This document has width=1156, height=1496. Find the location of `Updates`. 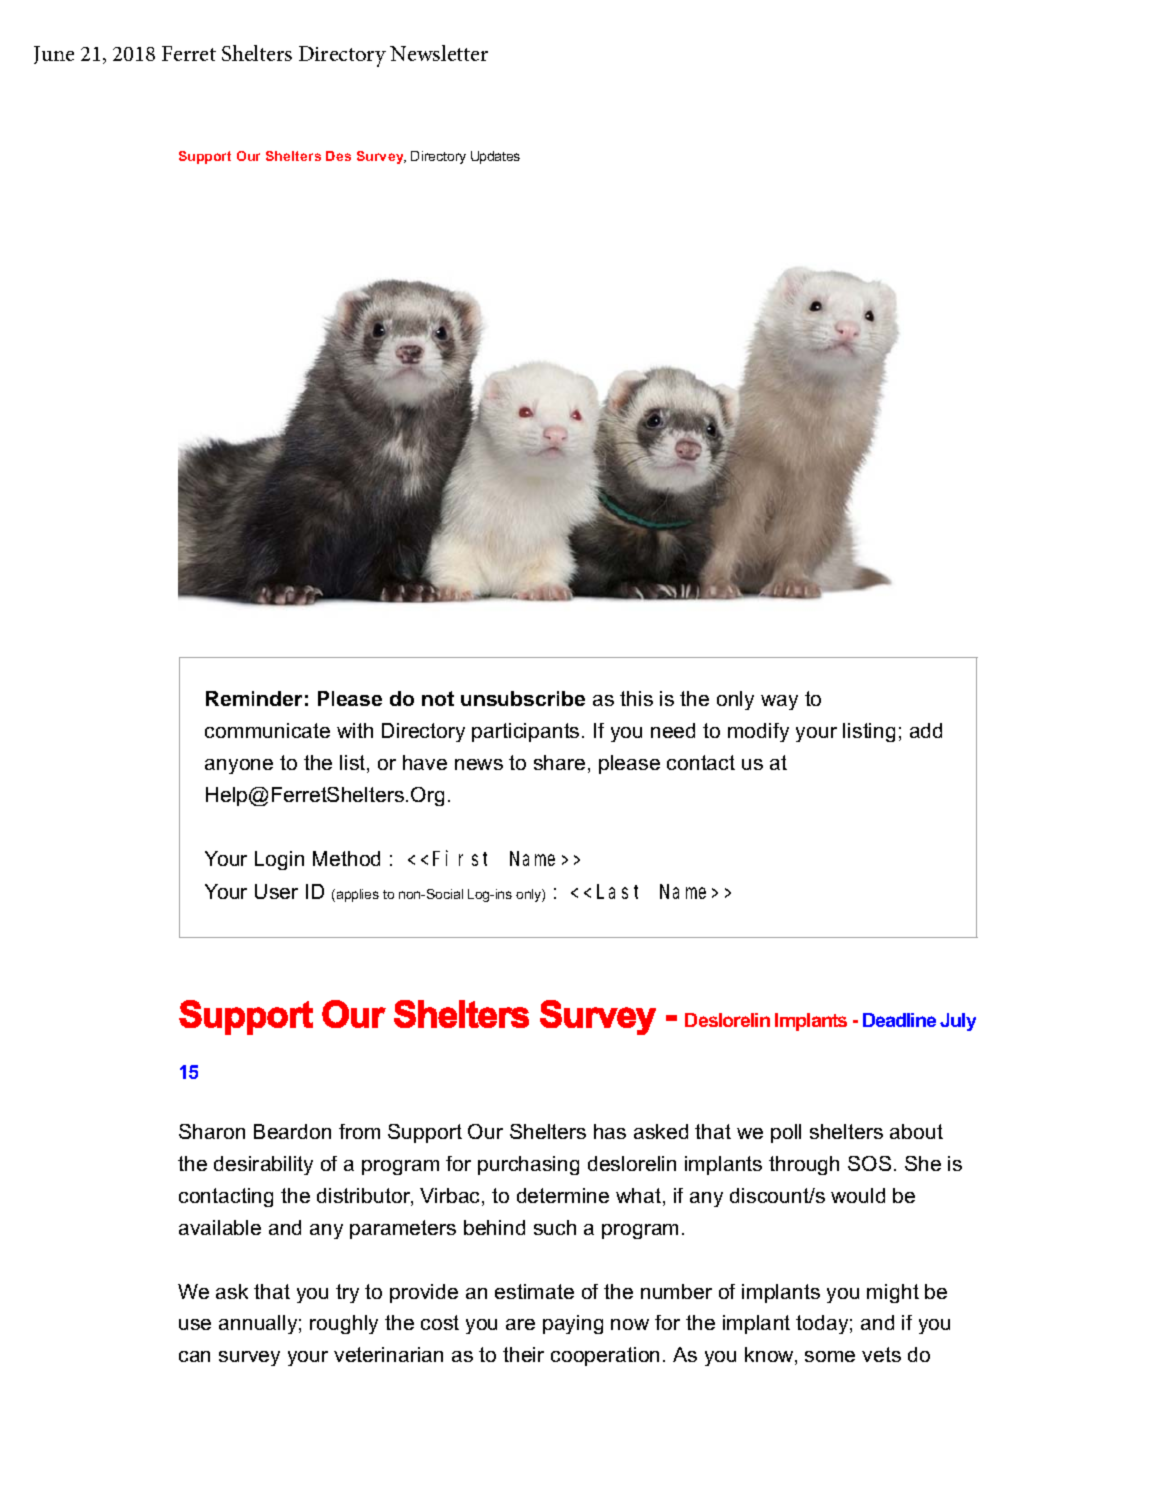

Updates is located at coordinates (495, 157).
